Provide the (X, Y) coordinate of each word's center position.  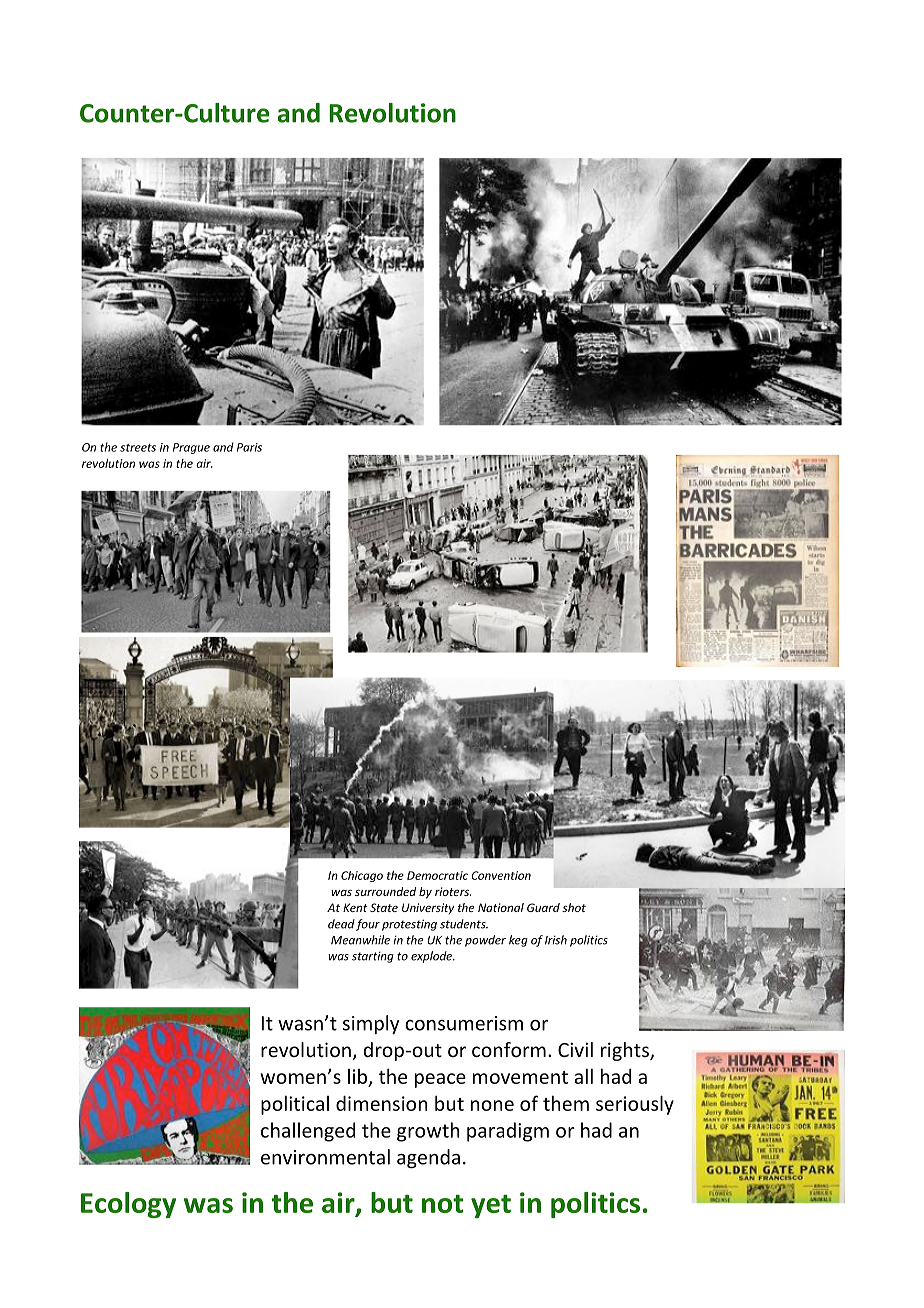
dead (341, 924)
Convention (501, 875)
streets (138, 448)
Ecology (128, 1205)
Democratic (437, 875)
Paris (249, 447)
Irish (556, 940)
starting (373, 957)
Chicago (362, 876)
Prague (191, 448)
